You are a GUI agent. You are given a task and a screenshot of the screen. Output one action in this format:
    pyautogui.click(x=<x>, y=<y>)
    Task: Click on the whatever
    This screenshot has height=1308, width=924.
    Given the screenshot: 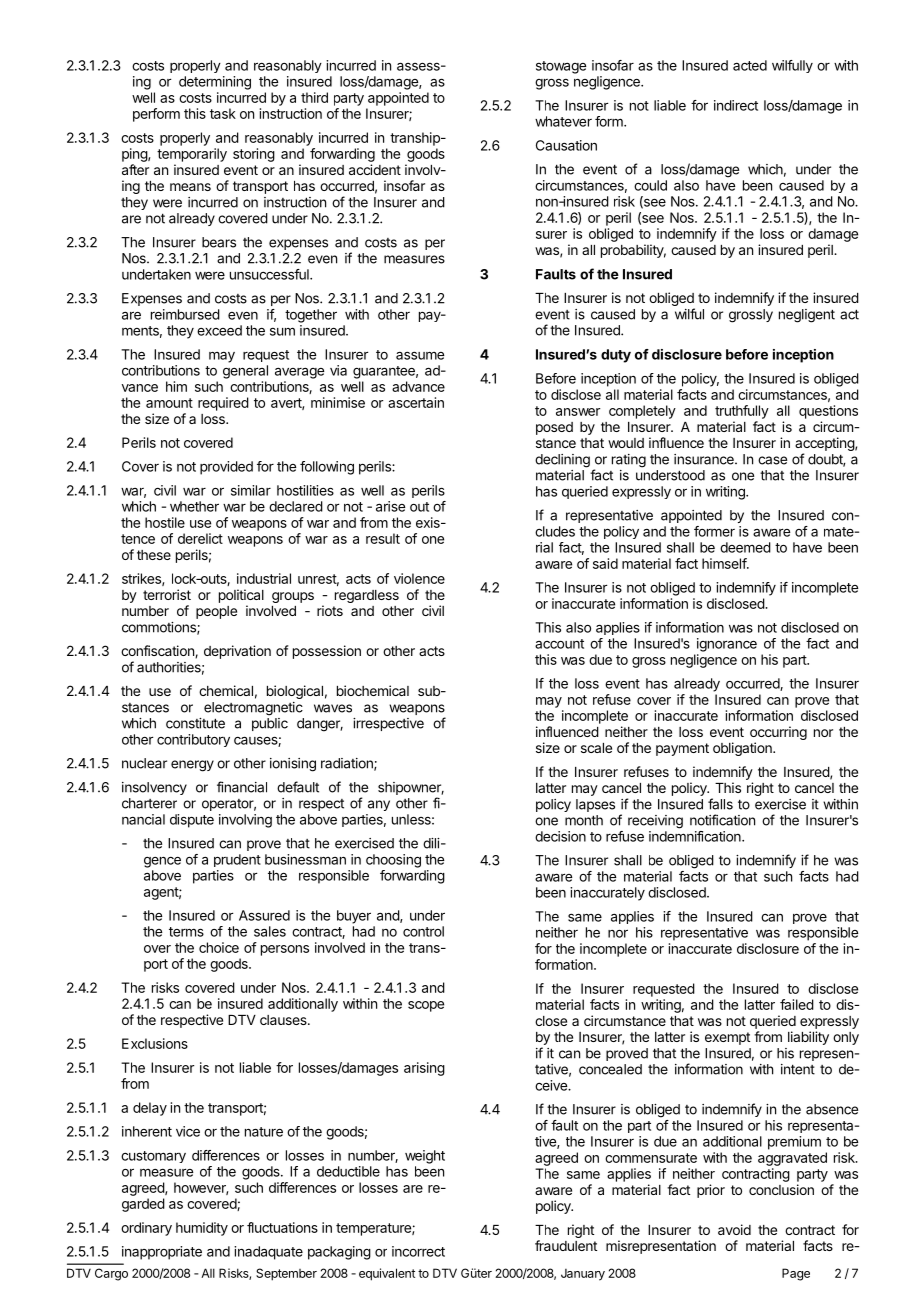 What is the action you would take?
    pyautogui.click(x=563, y=121)
